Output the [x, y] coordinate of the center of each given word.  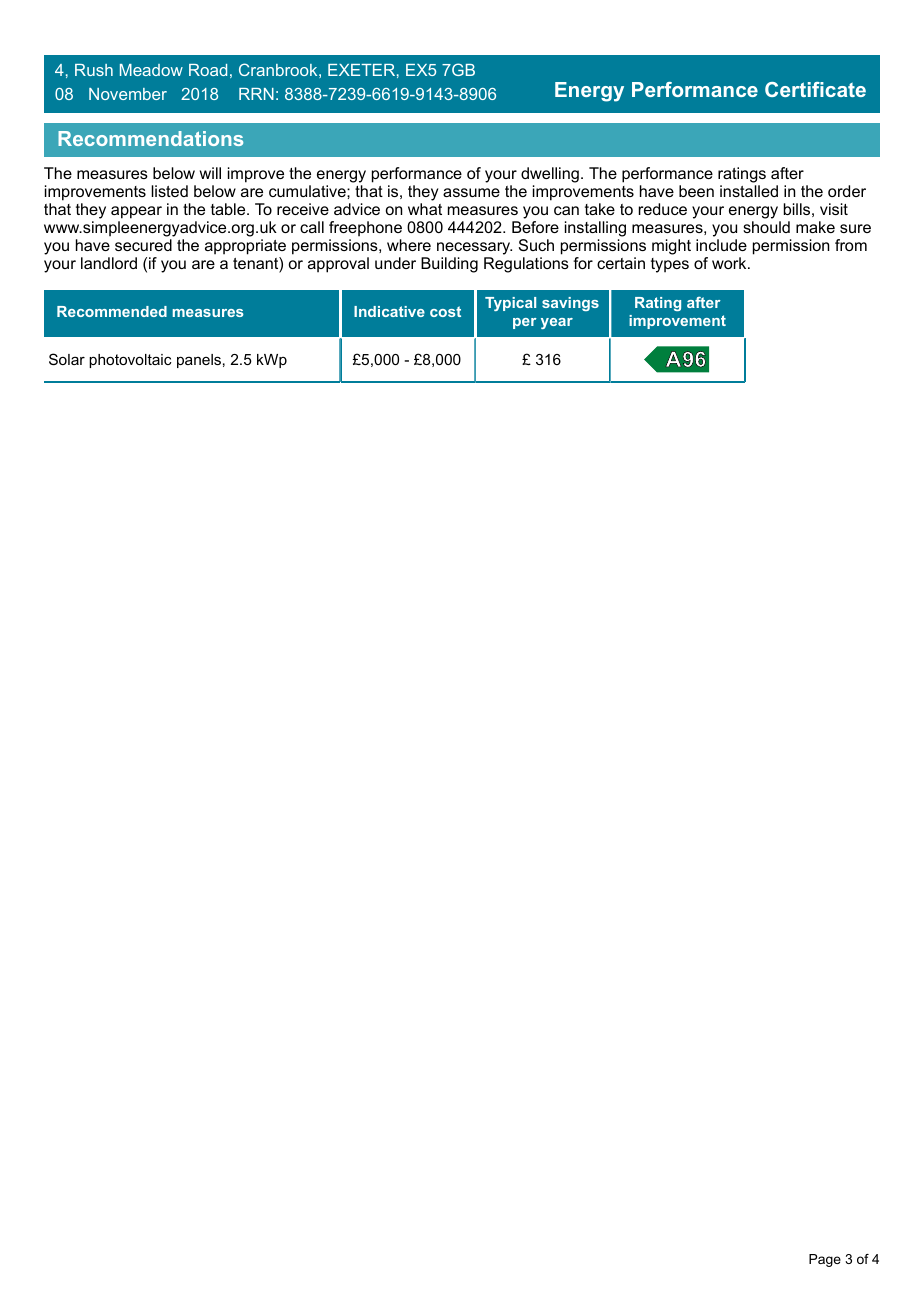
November [128, 94]
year [557, 323]
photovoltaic [130, 361]
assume [471, 192]
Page [825, 1260]
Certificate [815, 89]
